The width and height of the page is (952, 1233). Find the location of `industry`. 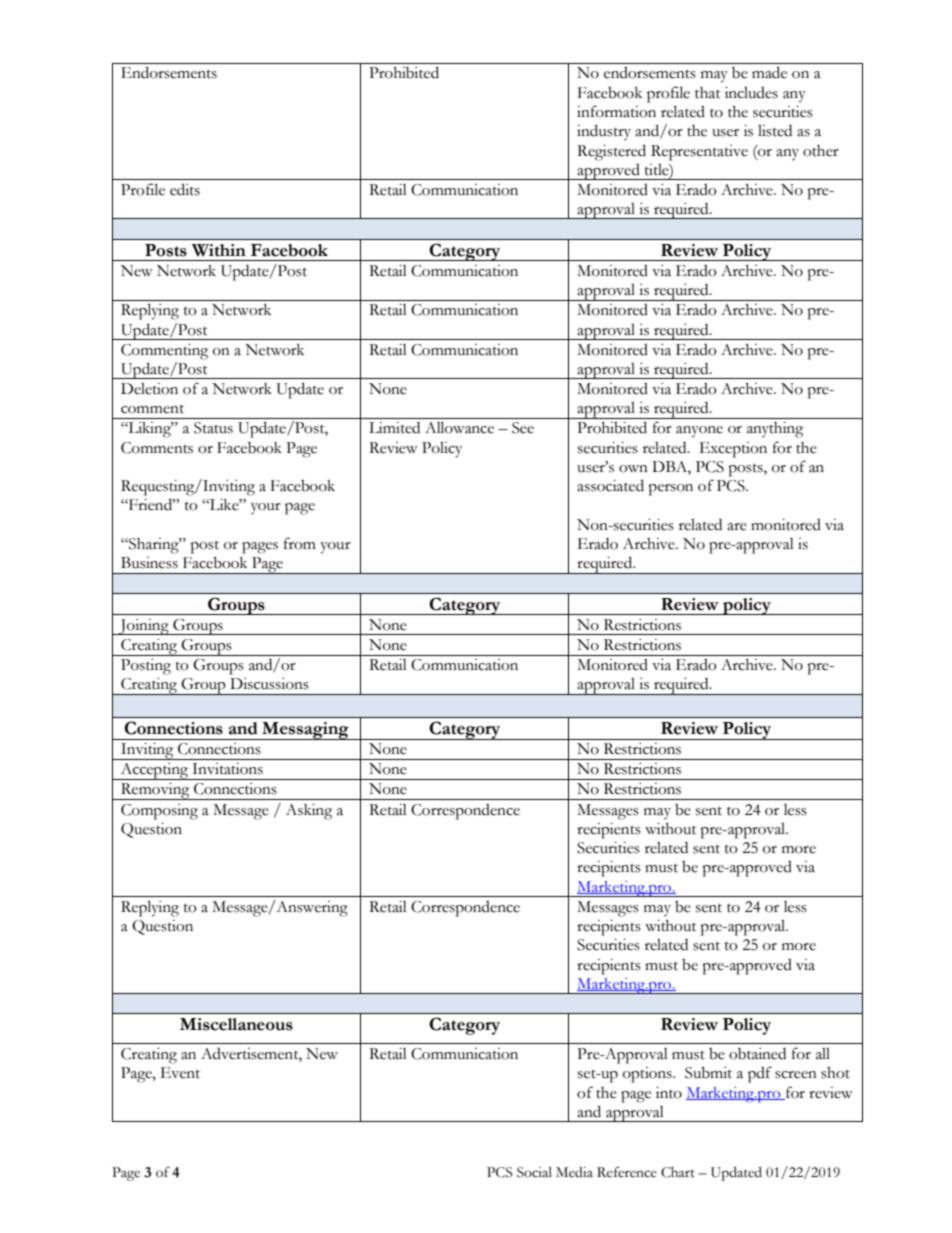

industry is located at coordinates (604, 132).
